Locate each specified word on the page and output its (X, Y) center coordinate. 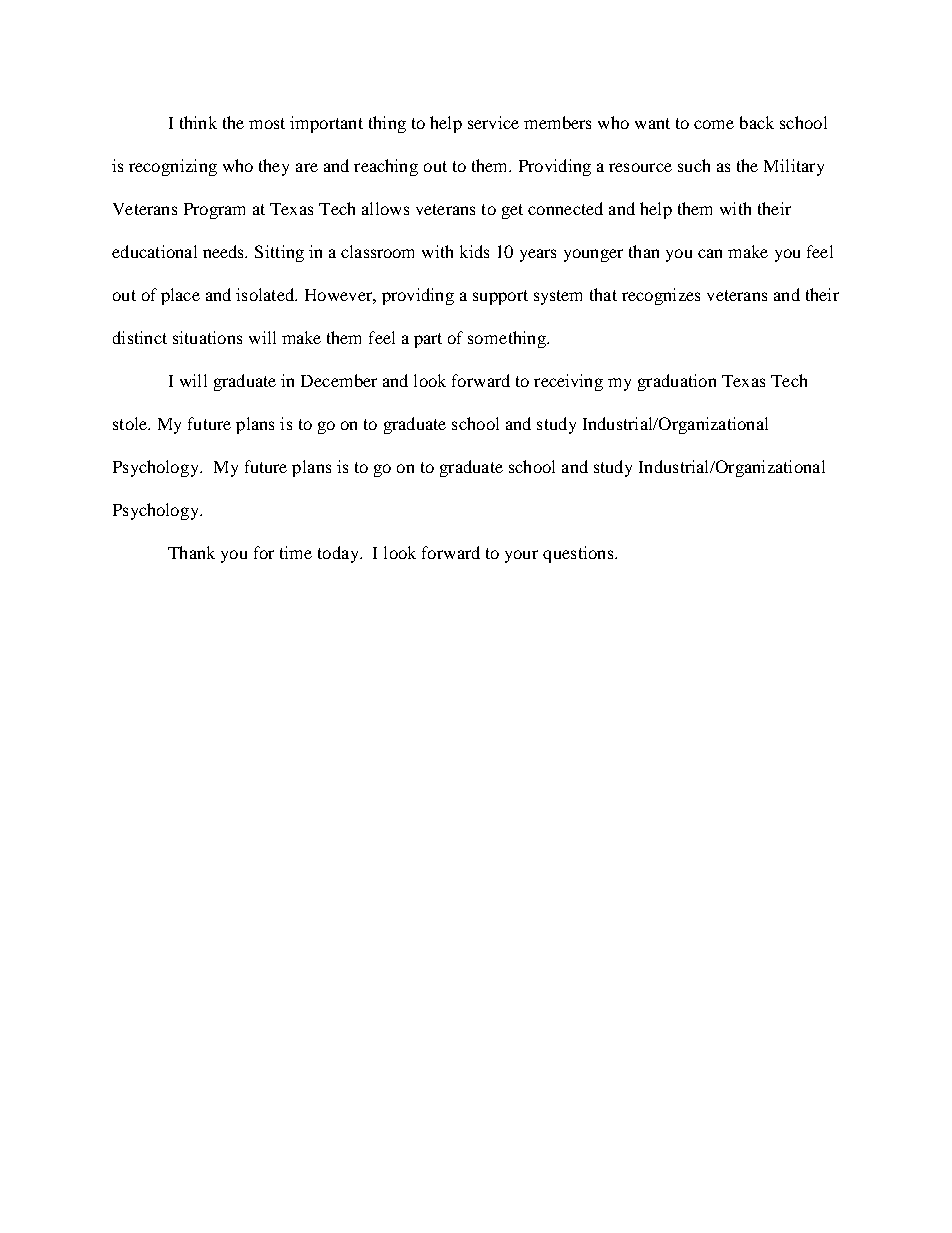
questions (579, 554)
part (428, 340)
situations (207, 337)
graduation (677, 382)
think (198, 122)
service (493, 122)
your (521, 556)
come (714, 124)
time (296, 552)
